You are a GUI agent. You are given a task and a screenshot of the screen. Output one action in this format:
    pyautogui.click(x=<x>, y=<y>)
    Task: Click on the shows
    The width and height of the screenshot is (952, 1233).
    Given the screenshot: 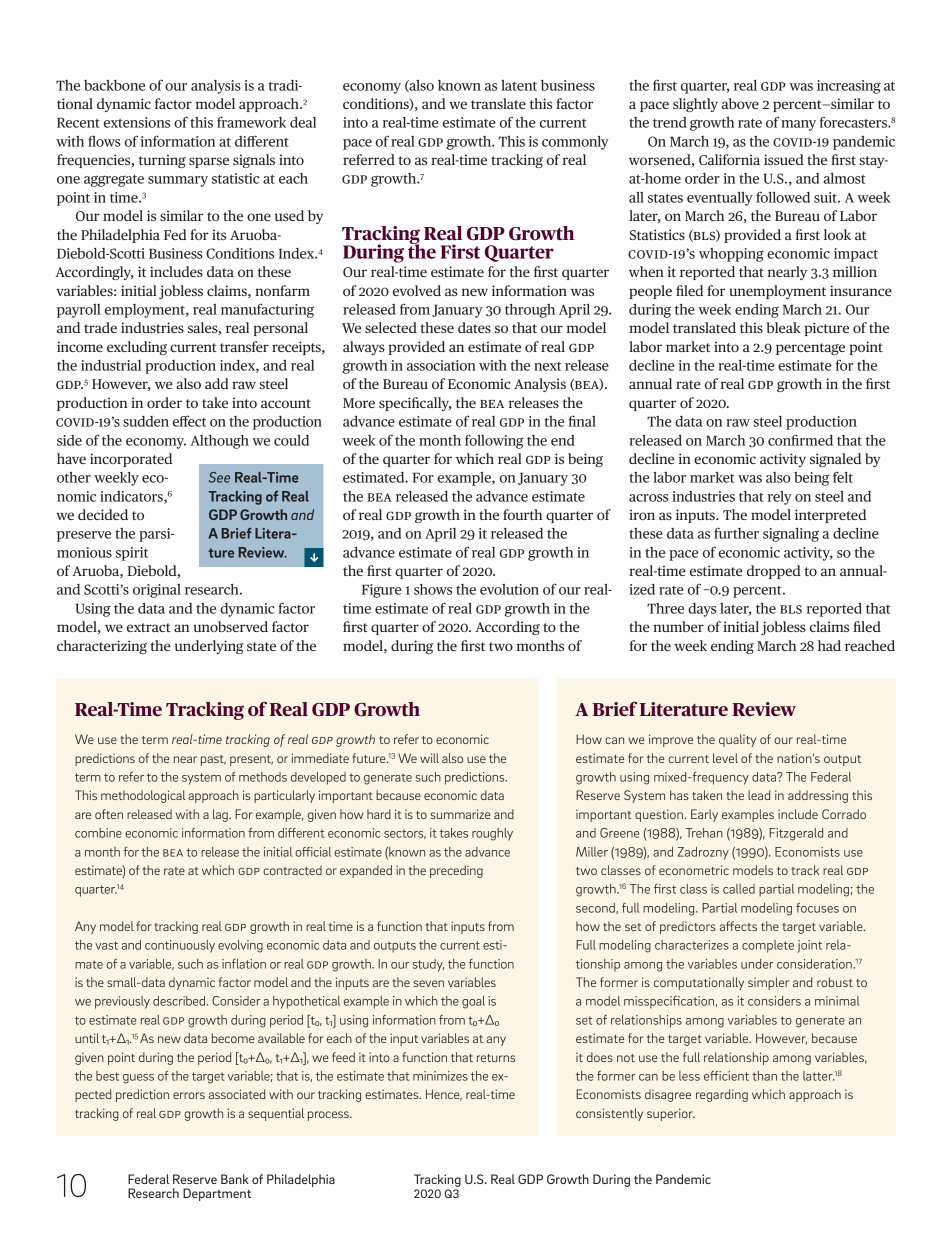 What is the action you would take?
    pyautogui.click(x=433, y=589)
